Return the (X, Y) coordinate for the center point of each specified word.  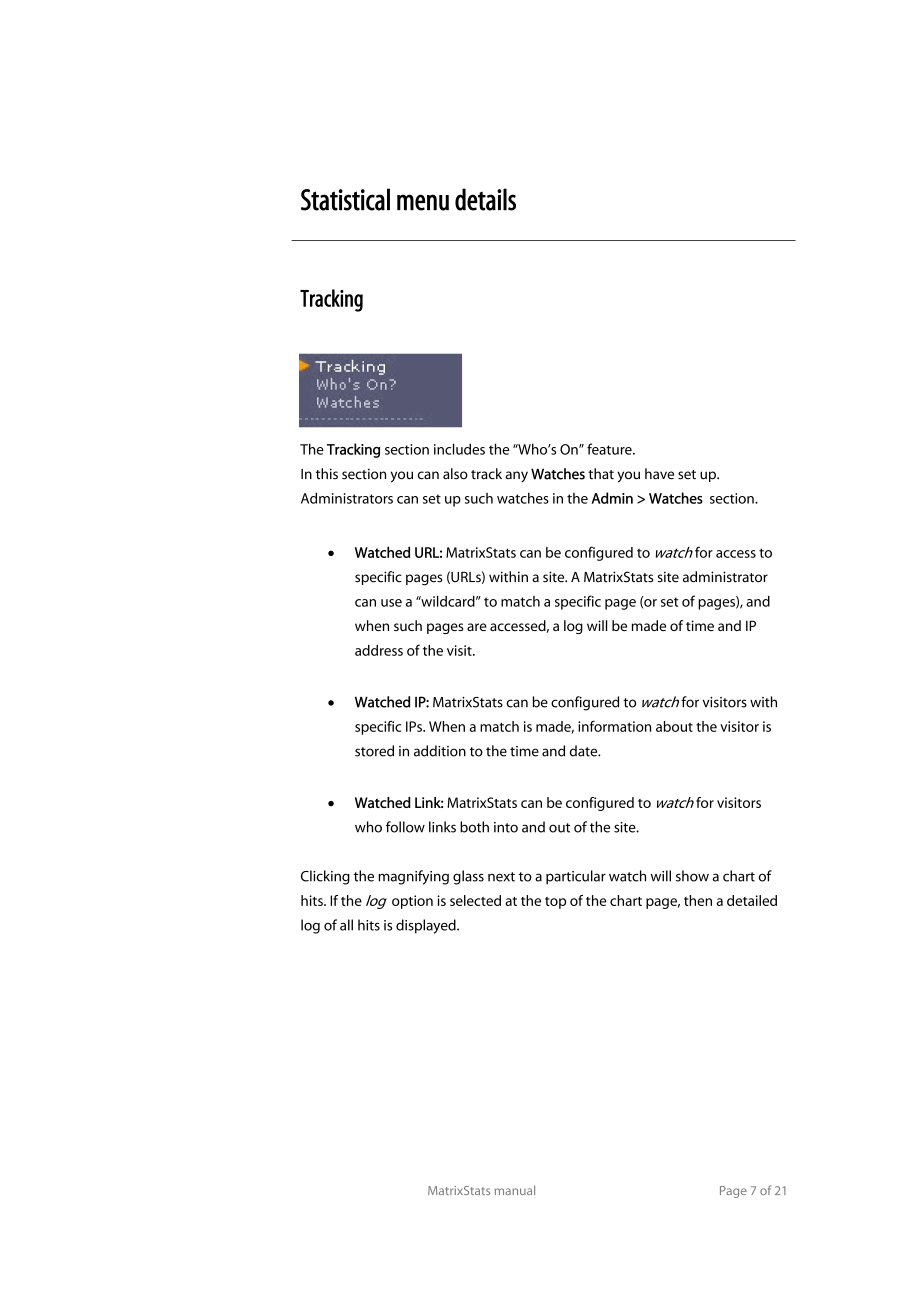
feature (610, 449)
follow (405, 827)
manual (515, 1190)
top (555, 903)
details (485, 199)
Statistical (345, 199)
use (391, 603)
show (692, 876)
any (517, 476)
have (659, 474)
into (506, 827)
